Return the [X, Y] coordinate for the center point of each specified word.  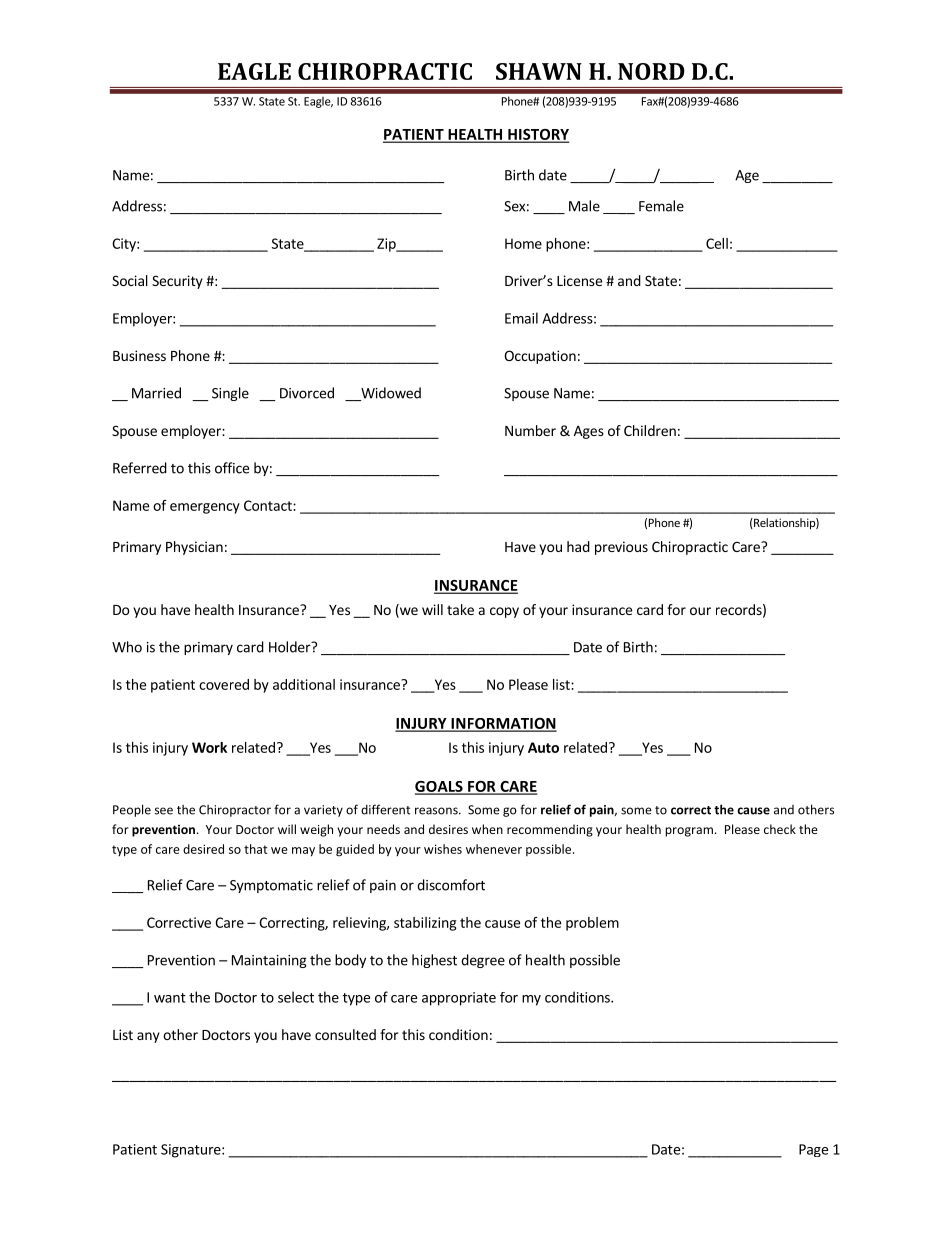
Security [177, 282]
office [232, 468]
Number [530, 430]
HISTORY [537, 135]
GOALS [440, 787]
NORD [651, 71]
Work [209, 747]
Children [650, 430]
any [148, 1037]
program [689, 832]
